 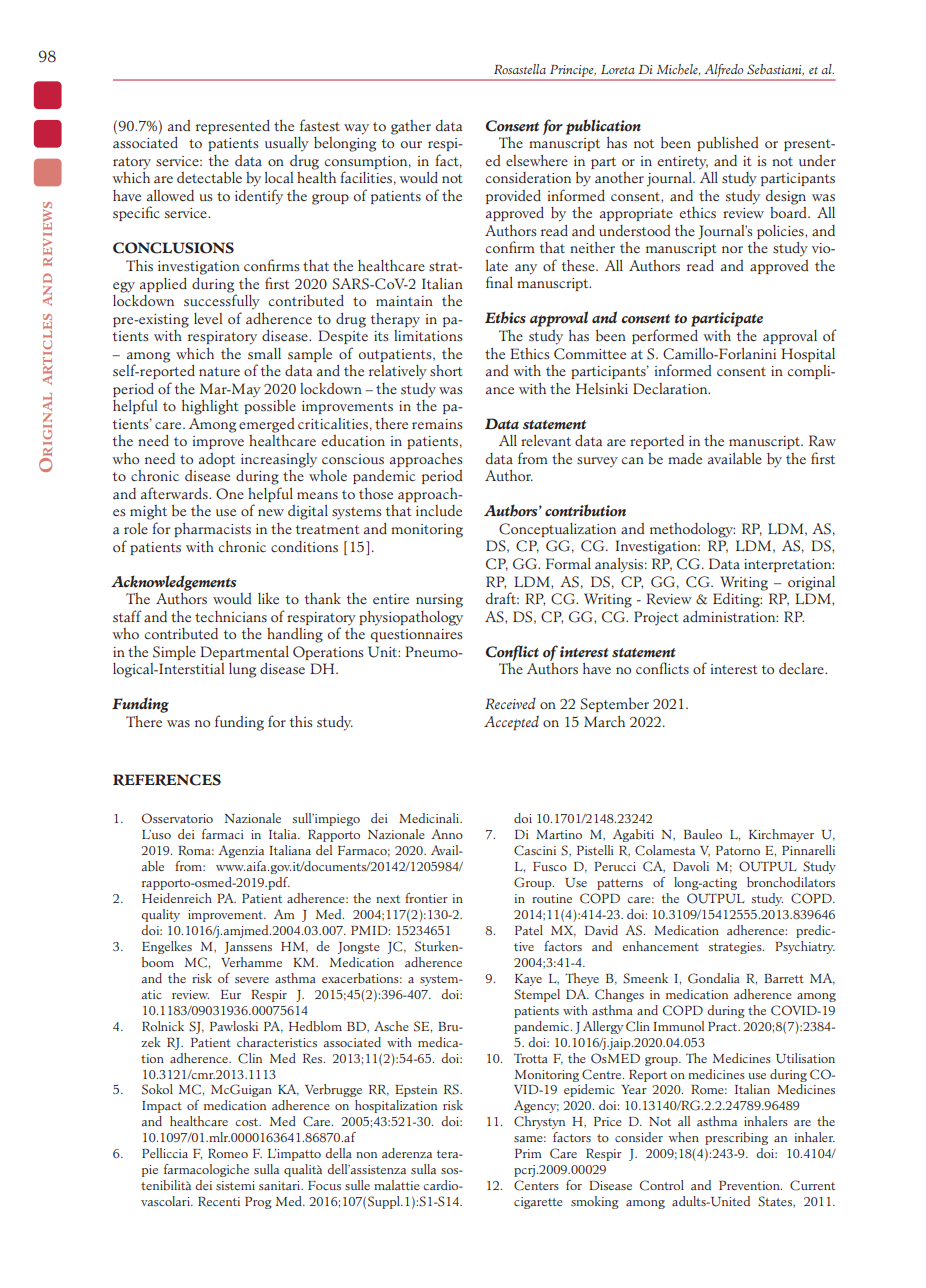 What do you see at coordinates (724, 72) in the screenshot?
I see `Alfredo` at bounding box center [724, 72].
